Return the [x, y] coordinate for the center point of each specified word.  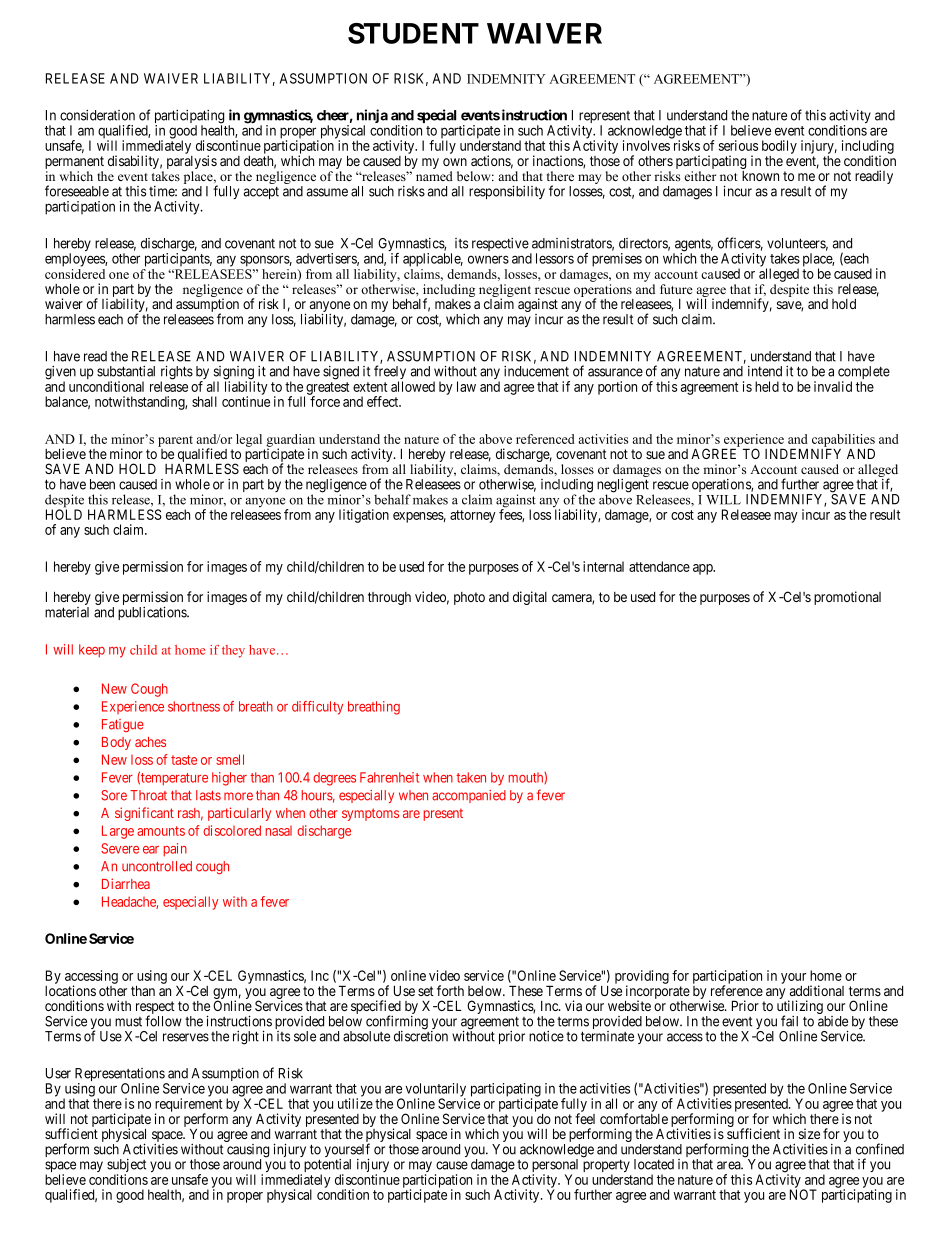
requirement [188, 1106]
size [809, 1133]
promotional [847, 598]
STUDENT [413, 33]
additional [817, 990]
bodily [779, 147]
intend [765, 371]
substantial [126, 371]
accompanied [469, 796]
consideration [97, 115]
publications [153, 613]
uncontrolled [157, 866]
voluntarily [435, 1091]
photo [469, 598]
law [466, 386]
